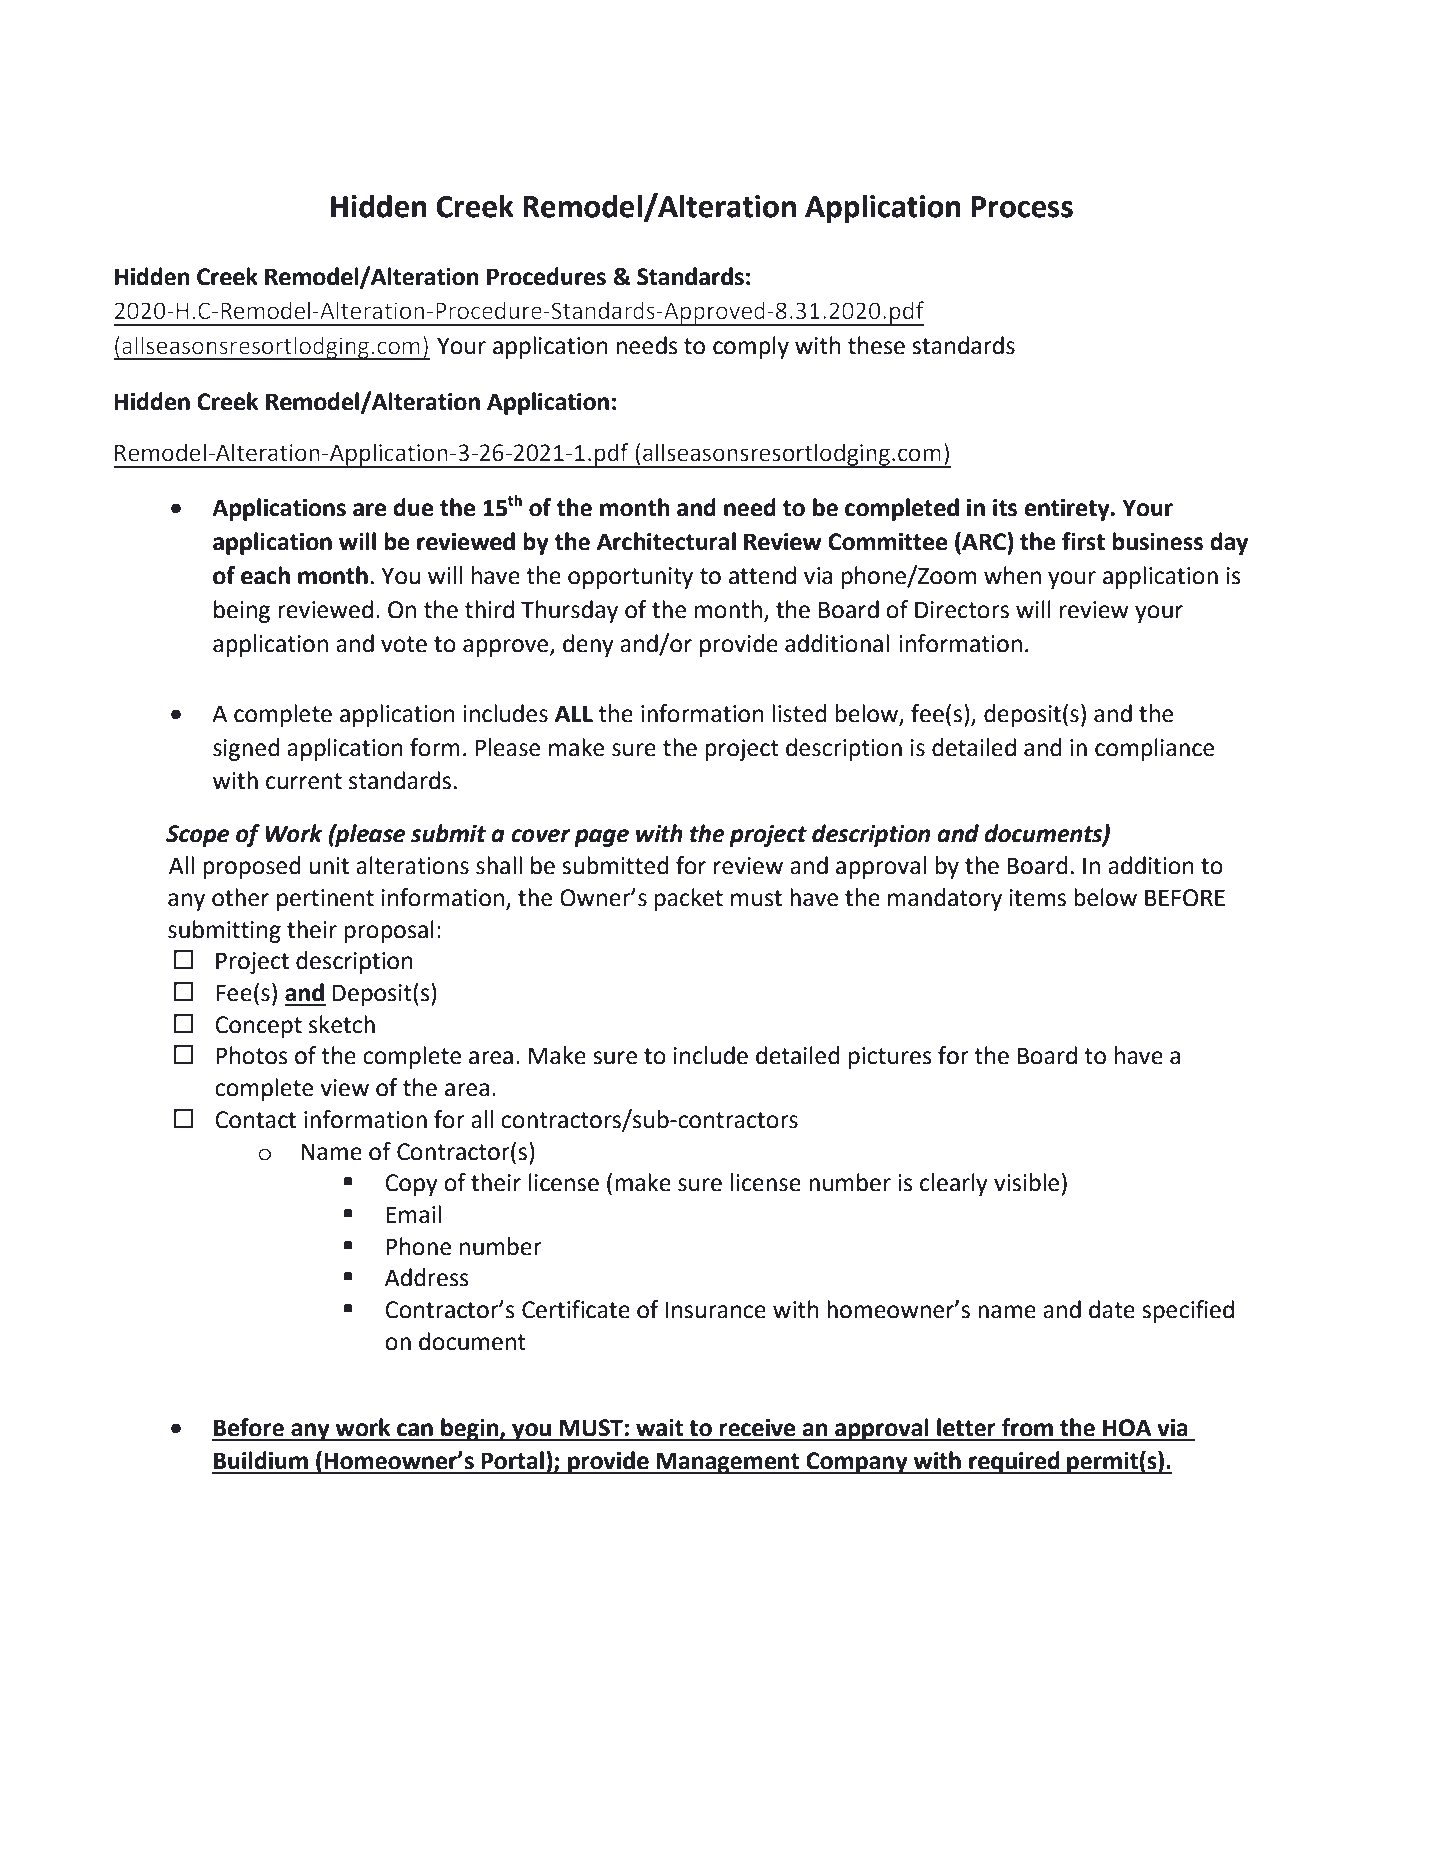 This document has height=1870, width=1445. What do you see at coordinates (1022, 207) in the document?
I see `Process` at bounding box center [1022, 207].
